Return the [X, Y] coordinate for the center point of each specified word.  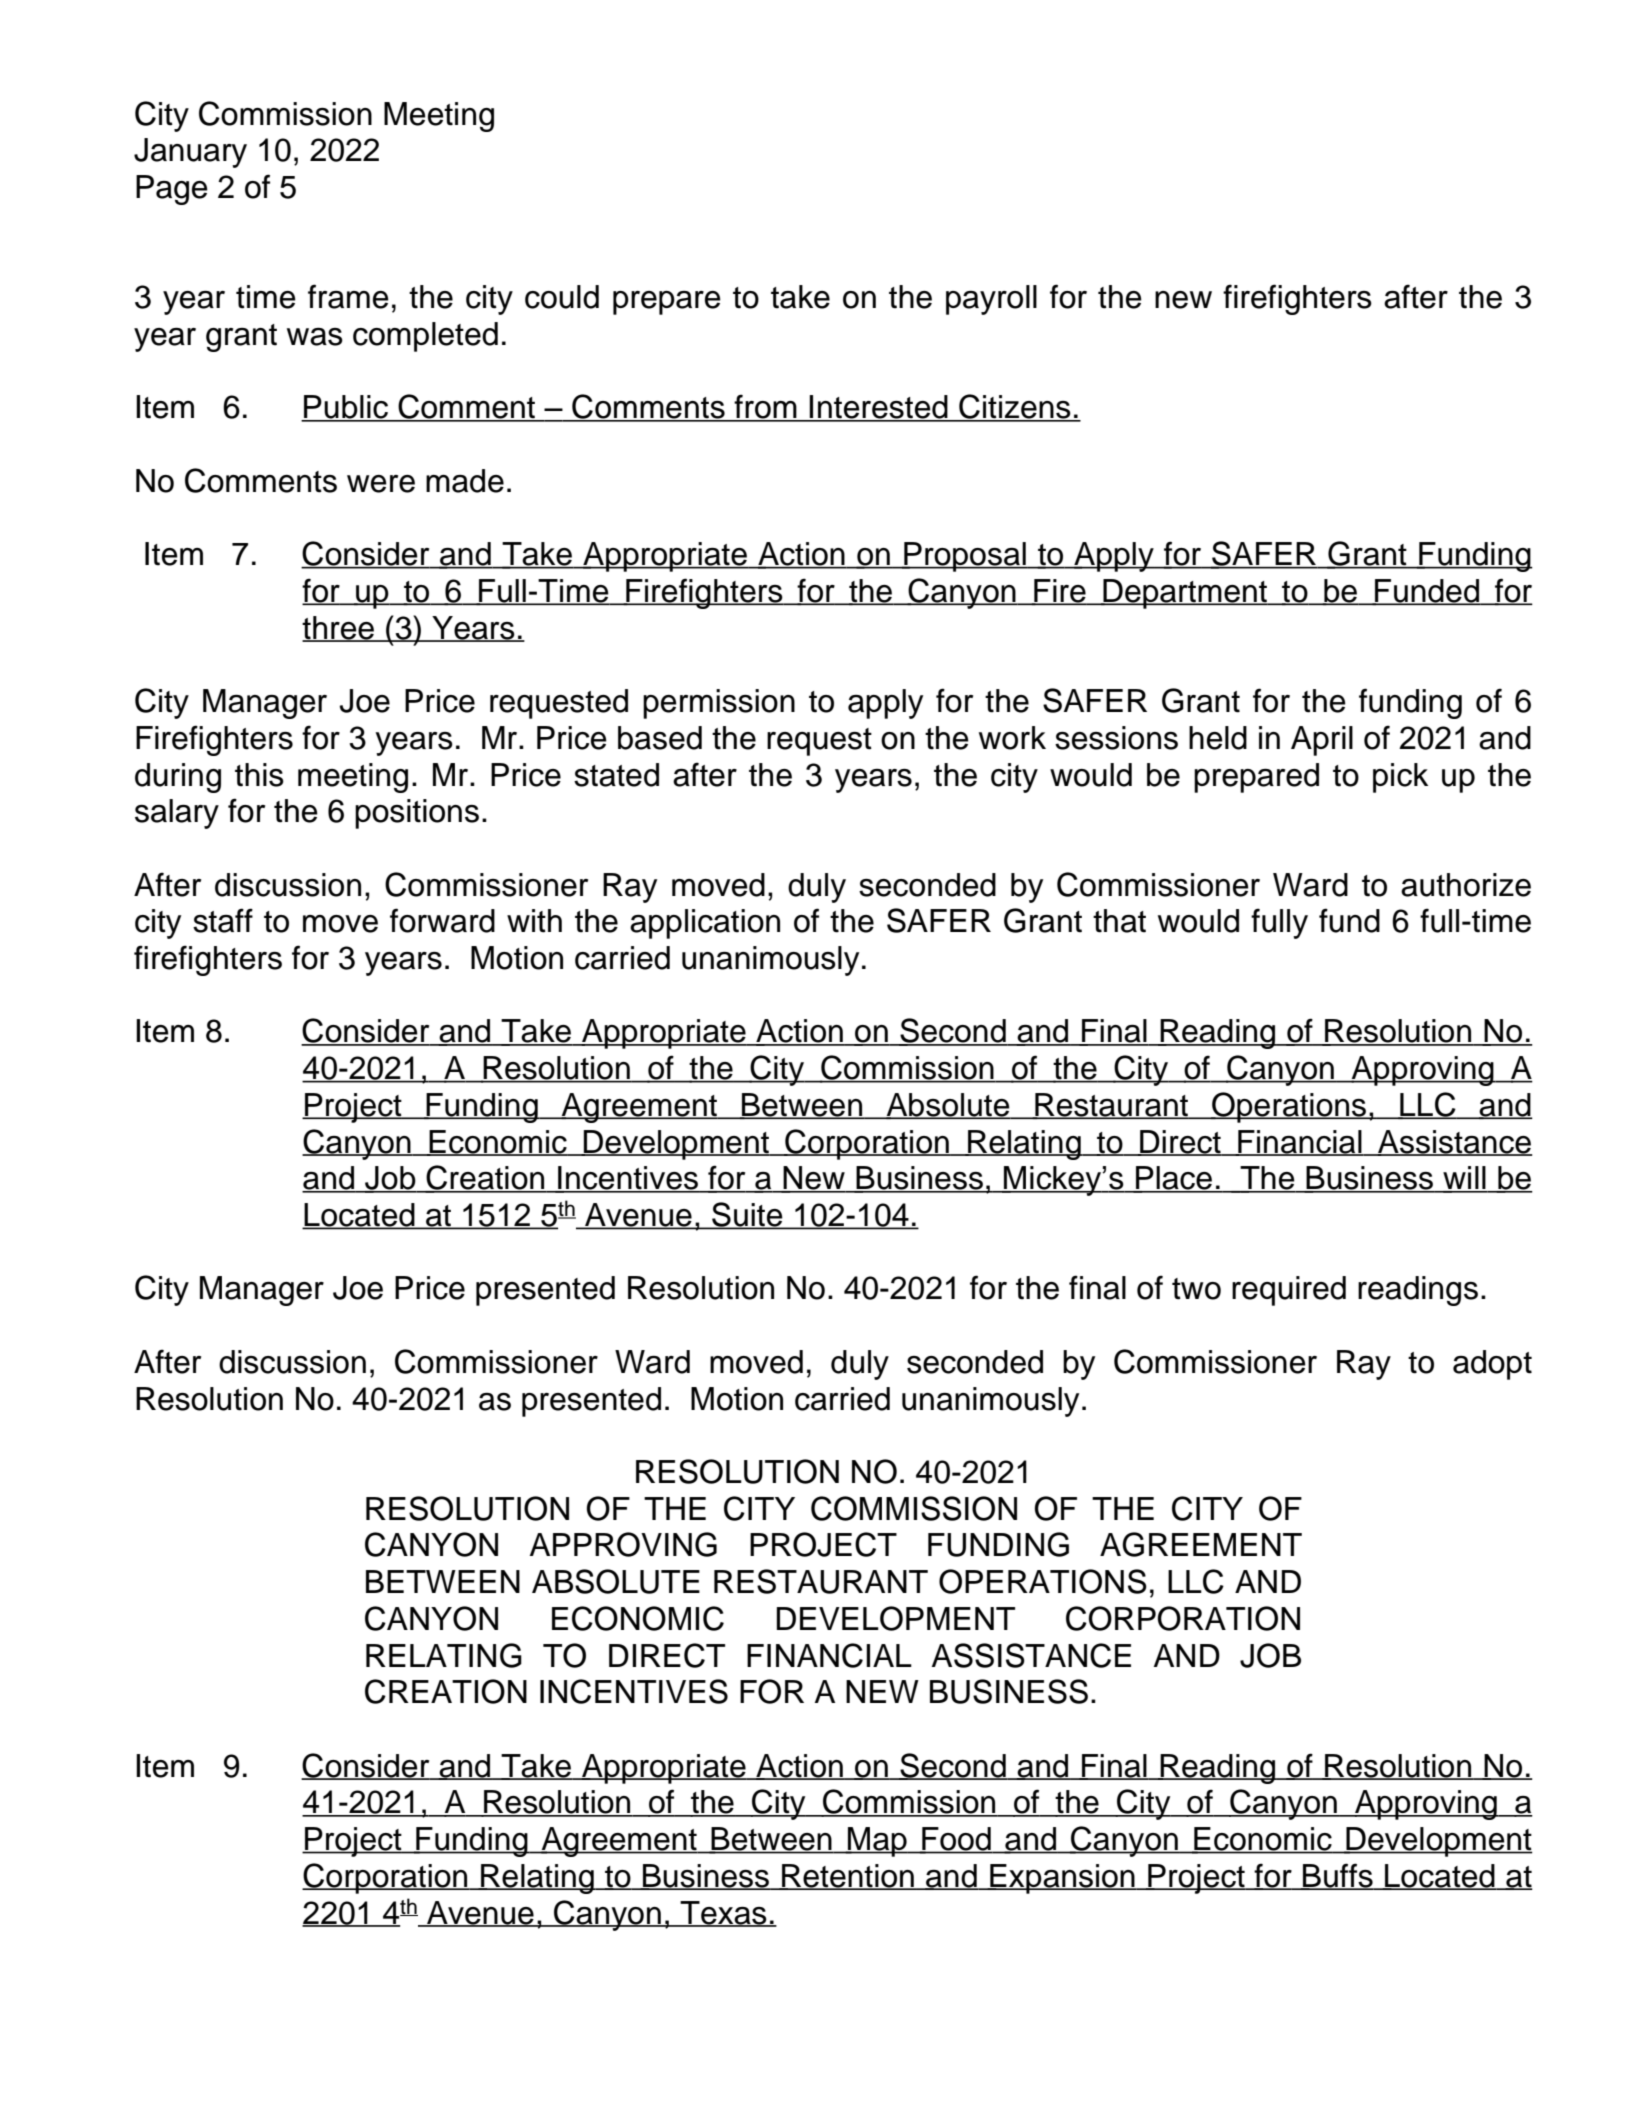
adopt [1492, 1365]
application [705, 924]
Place [1174, 1179]
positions [417, 814]
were [381, 484]
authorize [1466, 885]
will [1464, 1179]
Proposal [965, 557]
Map [877, 1842]
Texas [724, 1913]
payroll [991, 300]
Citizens [1015, 407]
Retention [848, 1877]
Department [1185, 594]
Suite [747, 1215]
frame [348, 296]
